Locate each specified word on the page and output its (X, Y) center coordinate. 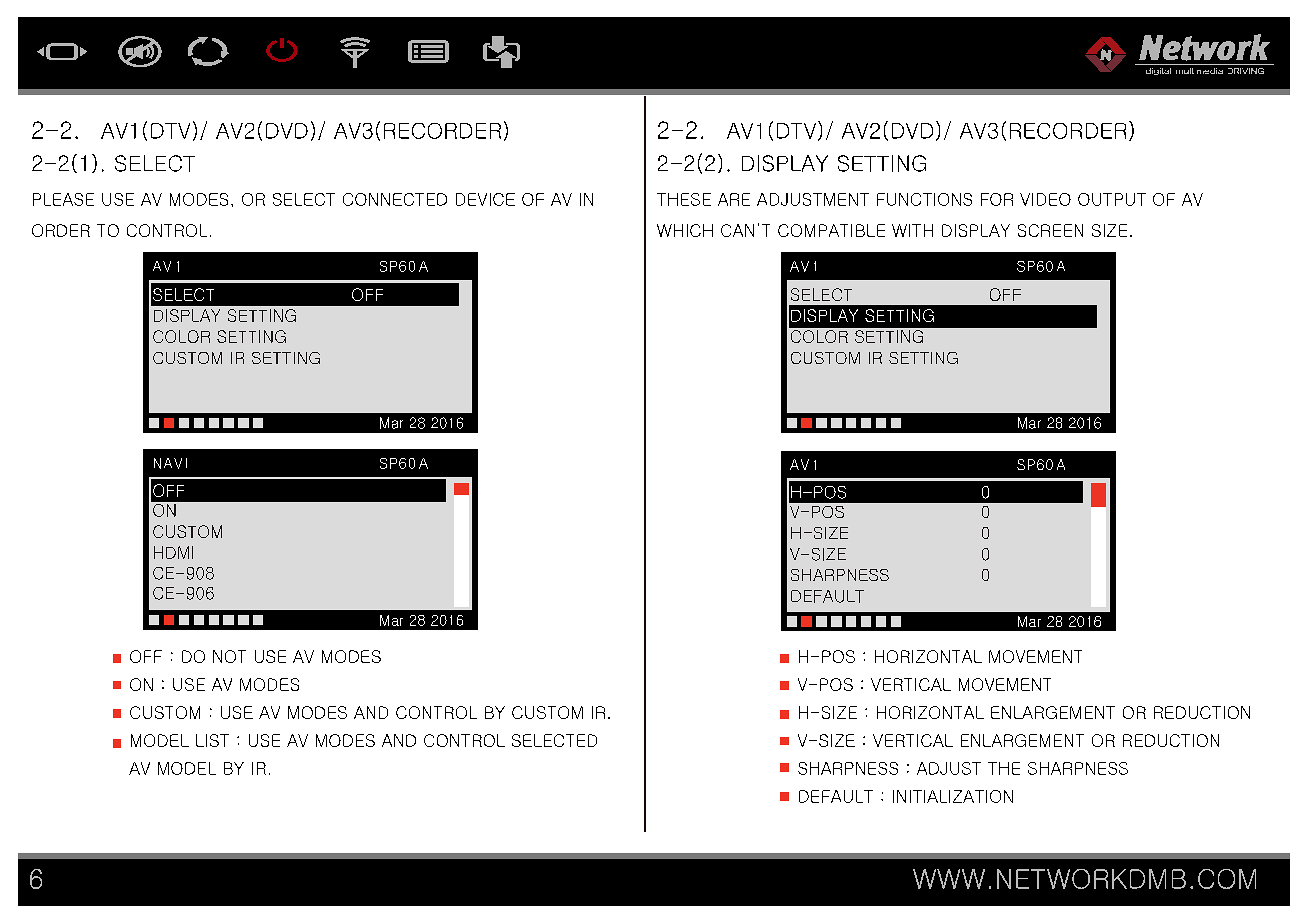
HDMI (173, 552)
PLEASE (63, 199)
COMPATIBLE (831, 230)
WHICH (685, 230)
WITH (912, 230)
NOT (229, 656)
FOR (997, 199)
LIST (212, 740)
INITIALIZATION (953, 796)
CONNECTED (395, 199)
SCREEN (1050, 230)
